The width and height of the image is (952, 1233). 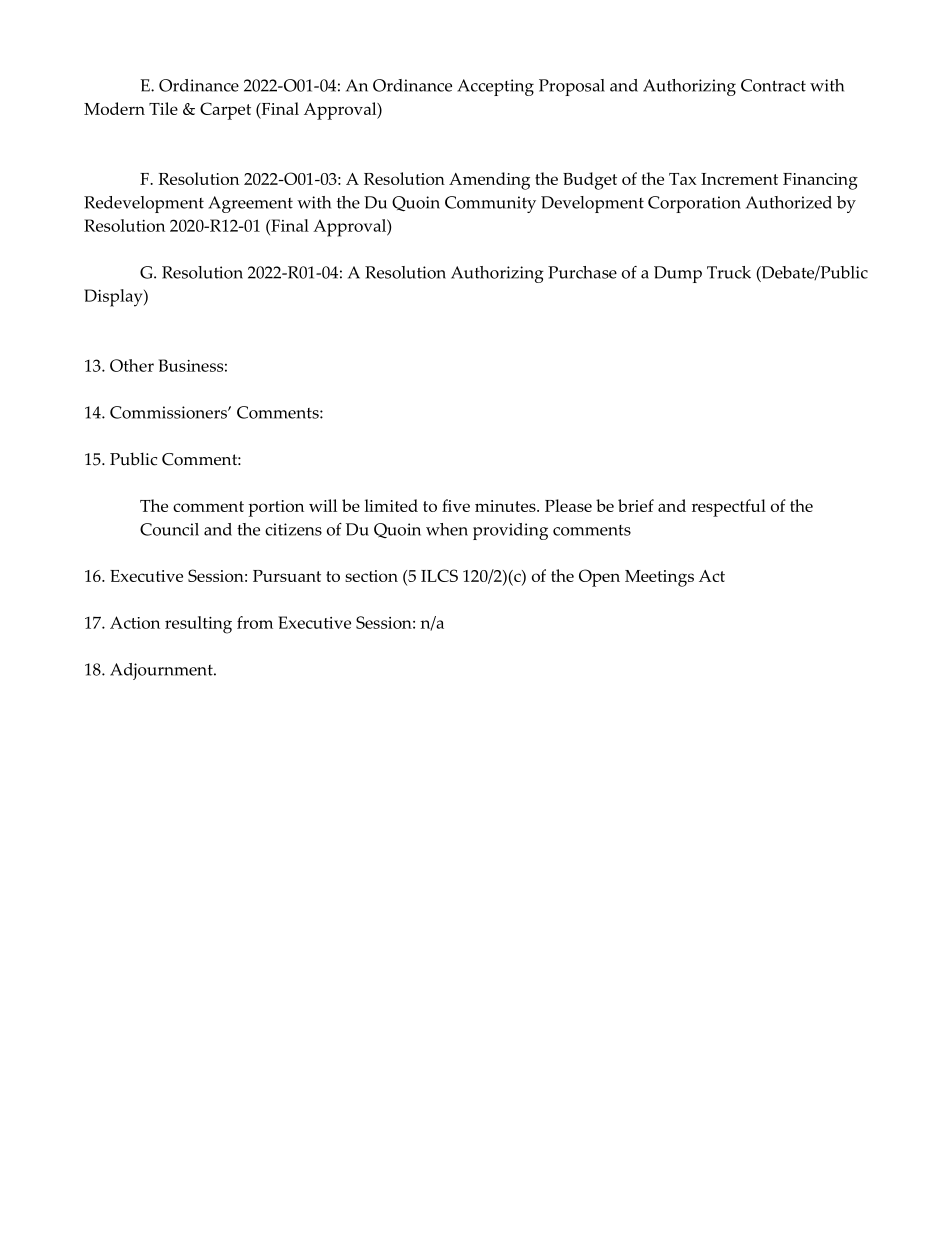 I want to click on ILCS, so click(x=439, y=575).
